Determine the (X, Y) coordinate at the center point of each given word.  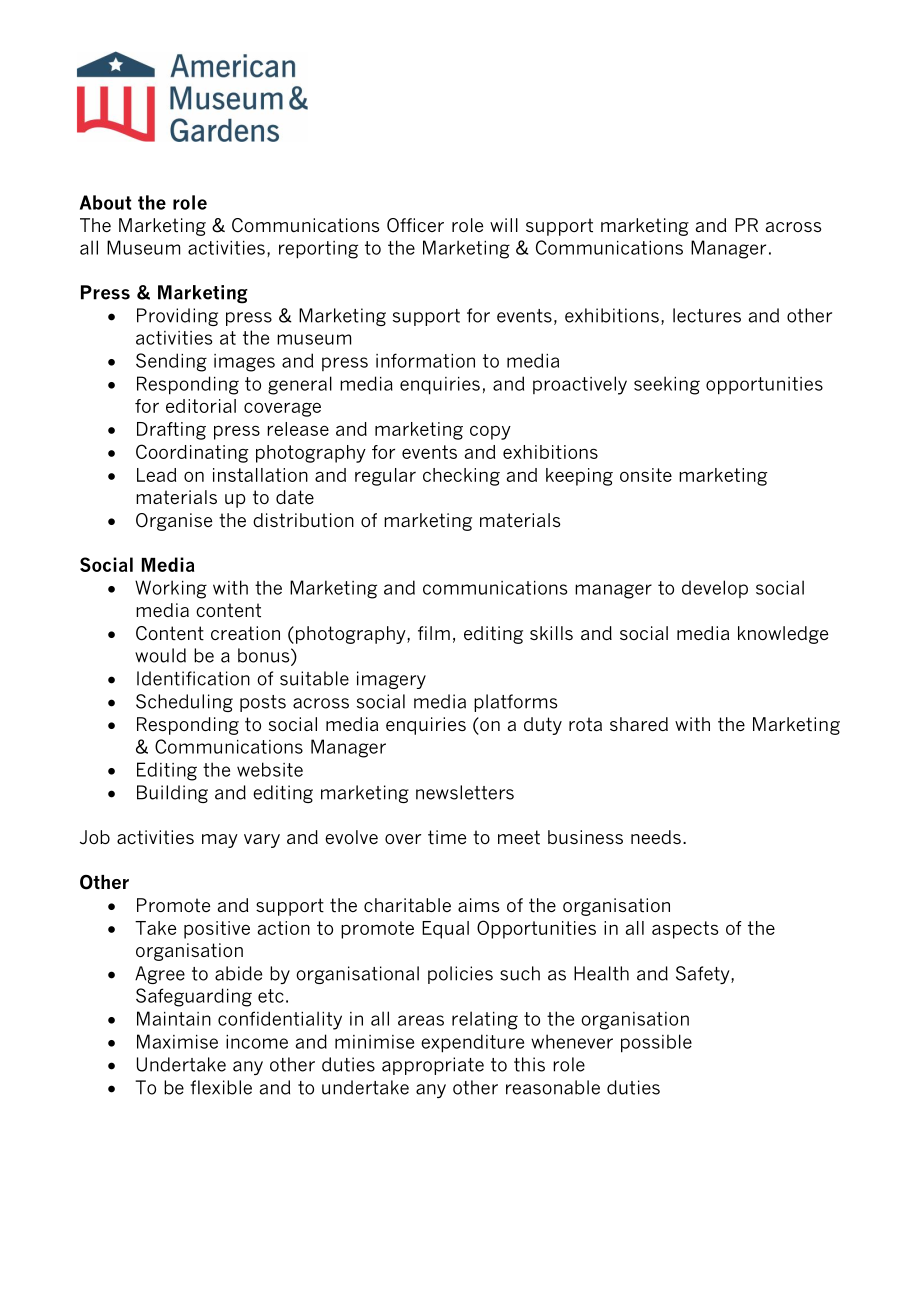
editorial (201, 406)
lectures (707, 315)
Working (171, 589)
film (434, 633)
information (425, 360)
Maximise (177, 1041)
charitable (407, 905)
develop (715, 589)
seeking (667, 385)
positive (217, 930)
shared (639, 724)
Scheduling (184, 703)
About (105, 202)
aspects (685, 930)
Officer (415, 225)
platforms (516, 703)
